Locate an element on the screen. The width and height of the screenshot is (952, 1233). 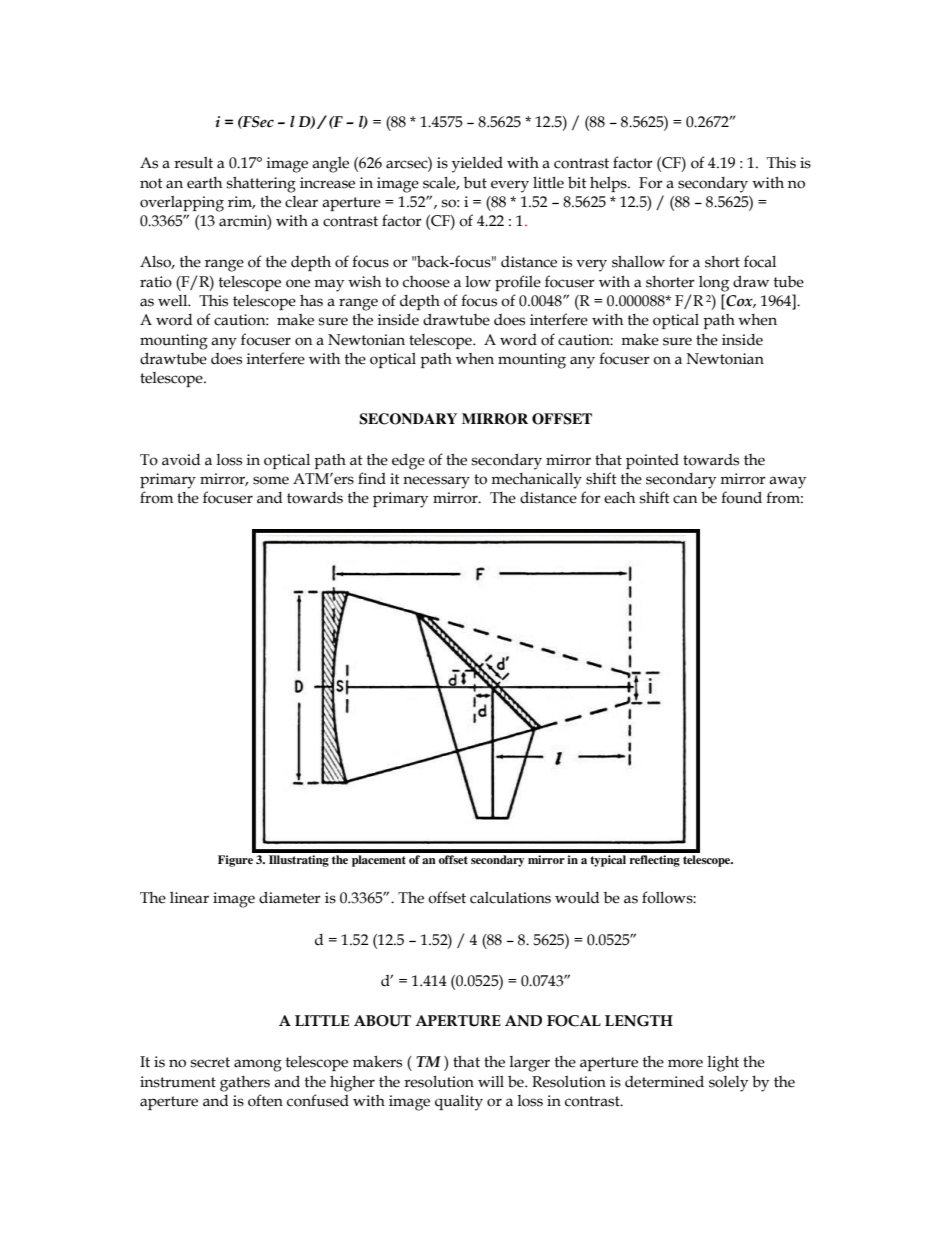
calculations is located at coordinates (510, 898).
